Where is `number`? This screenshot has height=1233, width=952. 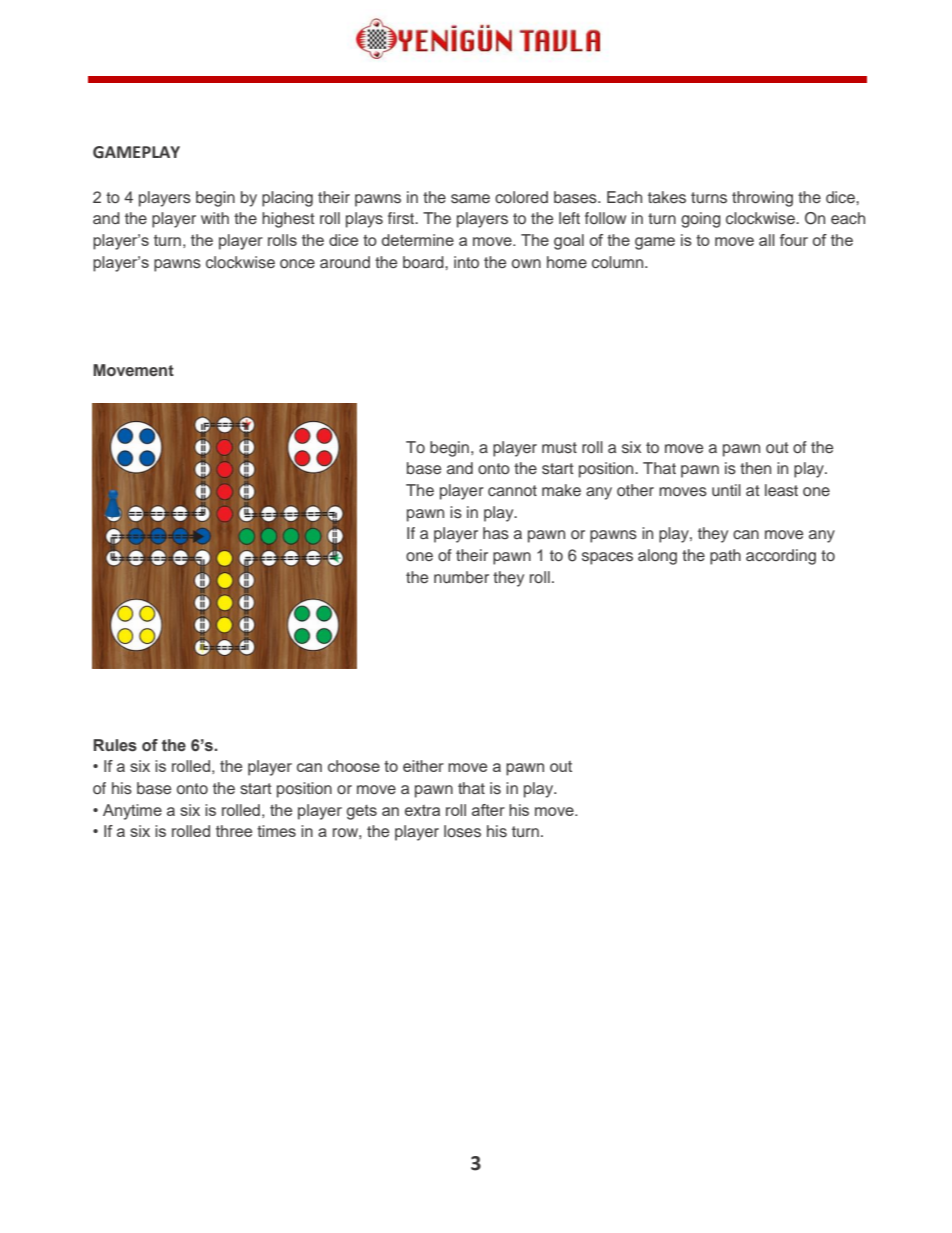
number is located at coordinates (461, 577).
